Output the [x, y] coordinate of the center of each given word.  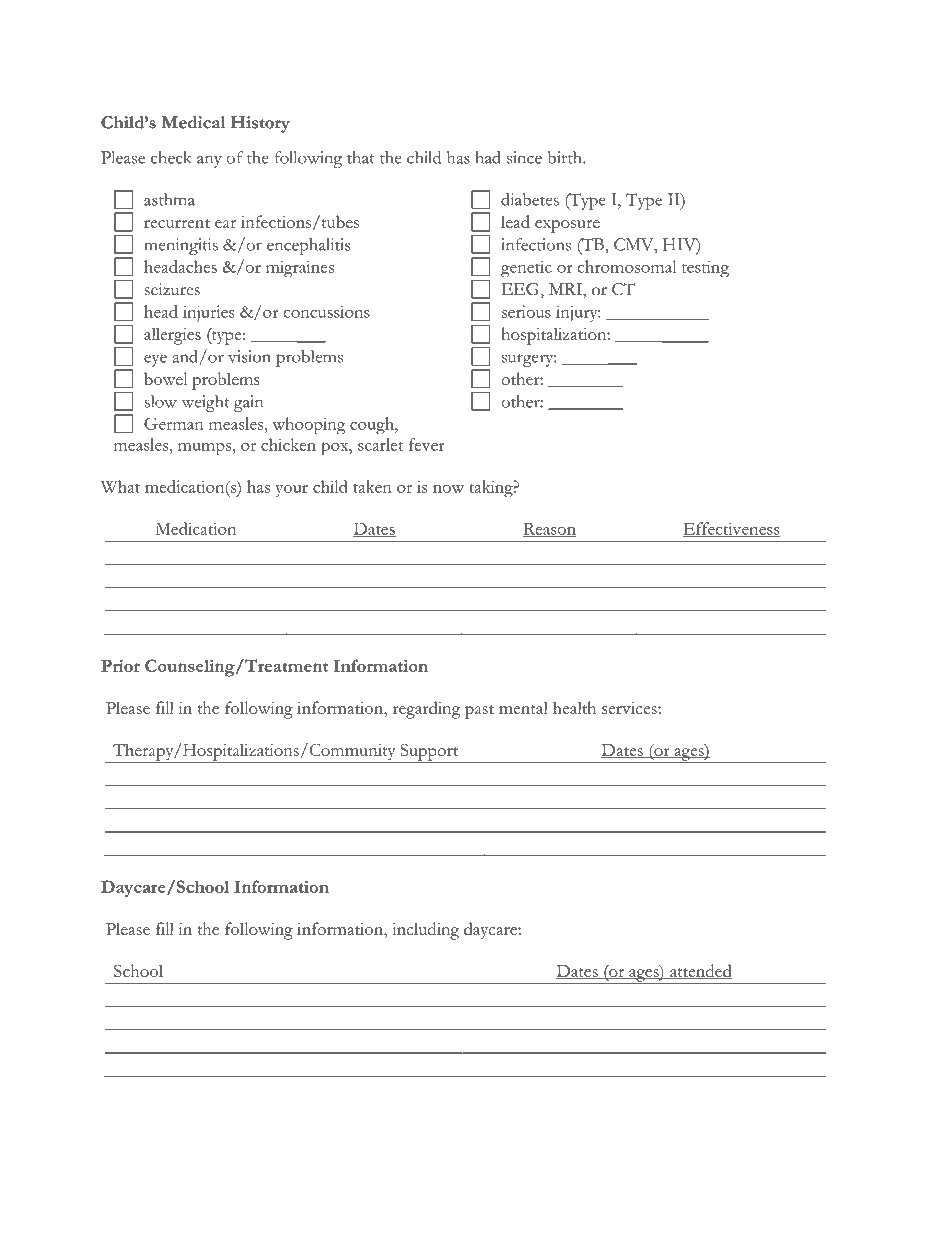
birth [566, 157]
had [488, 157]
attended [700, 972]
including [425, 931]
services [630, 708]
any [209, 161]
